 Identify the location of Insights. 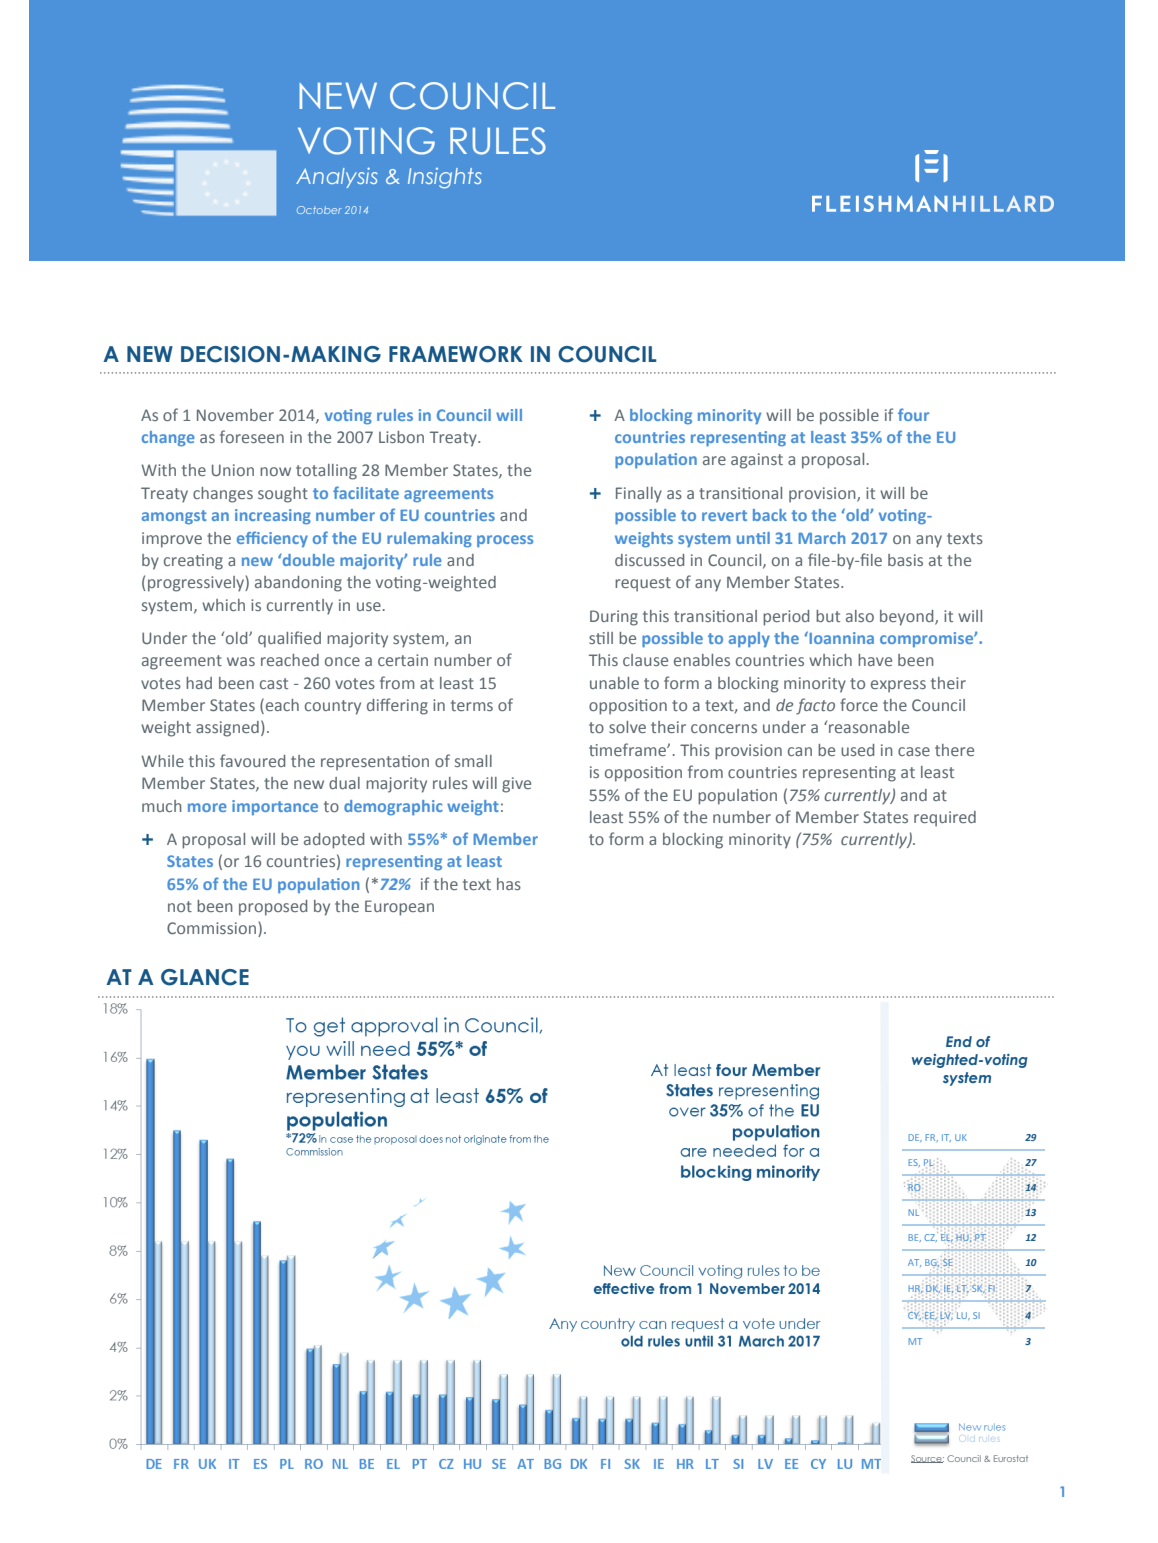
(445, 178).
